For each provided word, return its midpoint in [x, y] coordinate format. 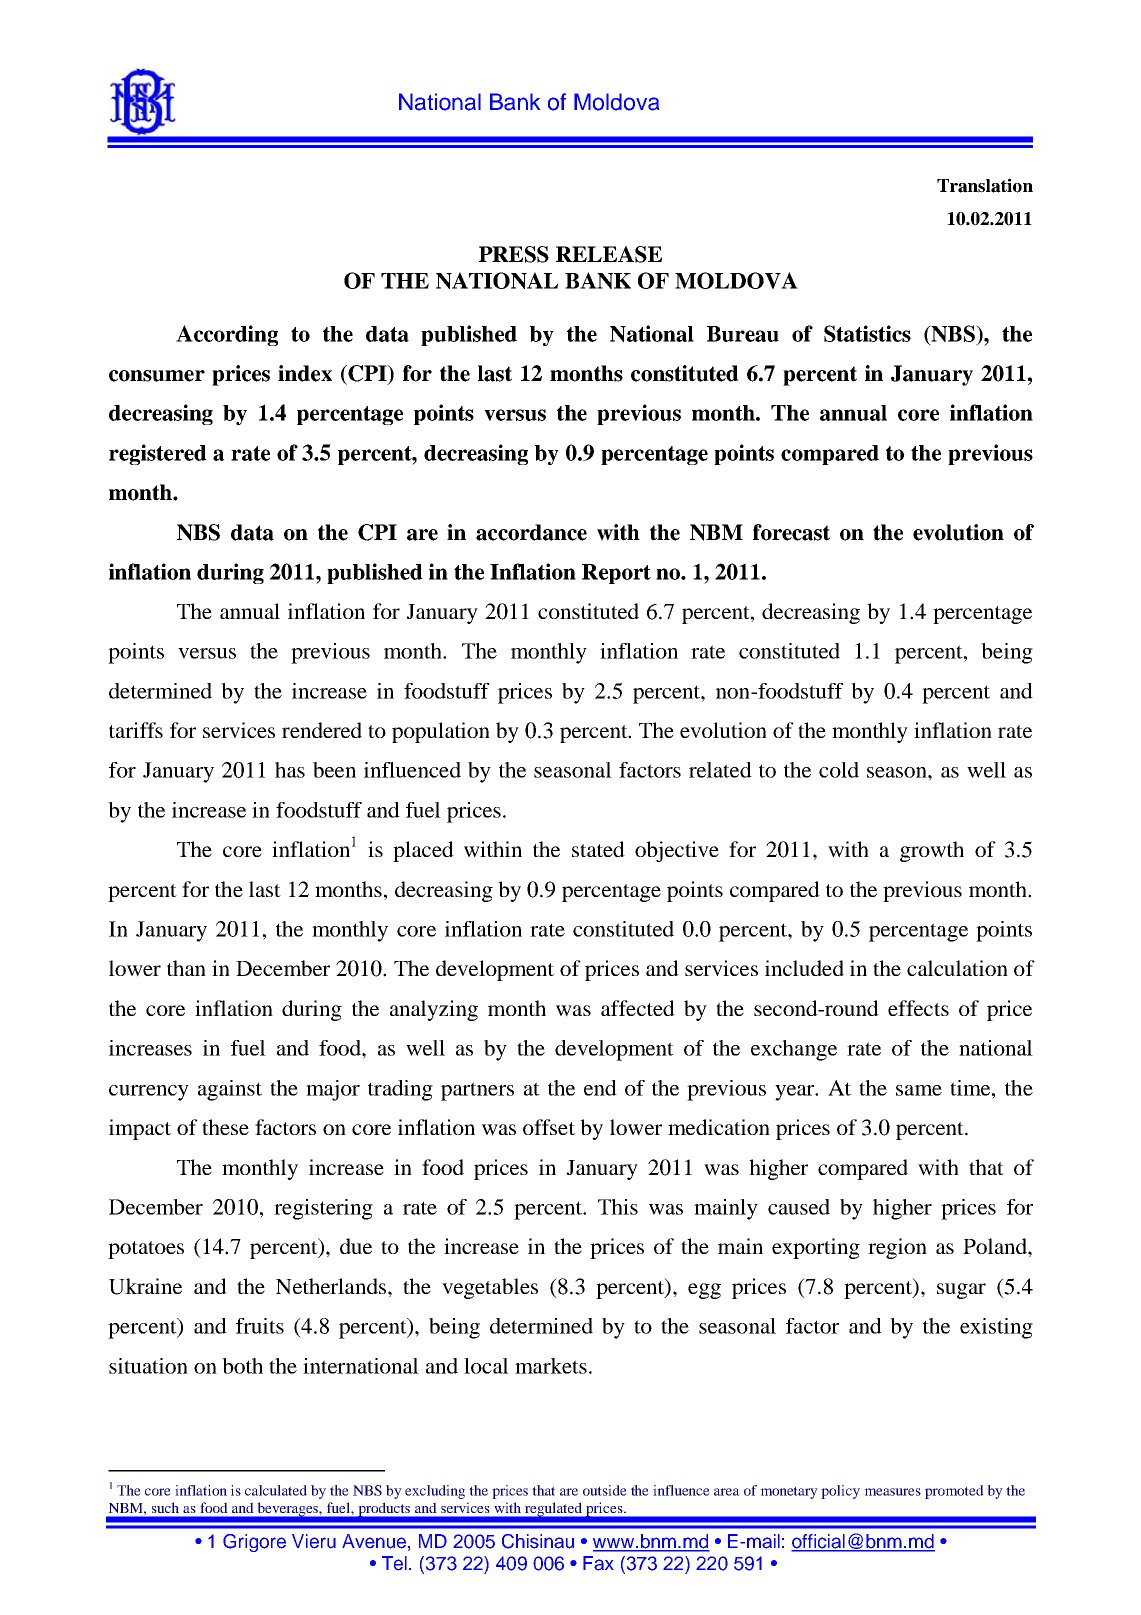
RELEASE [609, 254]
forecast [791, 532]
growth [932, 851]
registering [323, 1209]
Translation [985, 185]
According [227, 335]
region [897, 1248]
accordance [531, 532]
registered [158, 454]
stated [598, 849]
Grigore [254, 1543]
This [618, 1207]
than [186, 968]
